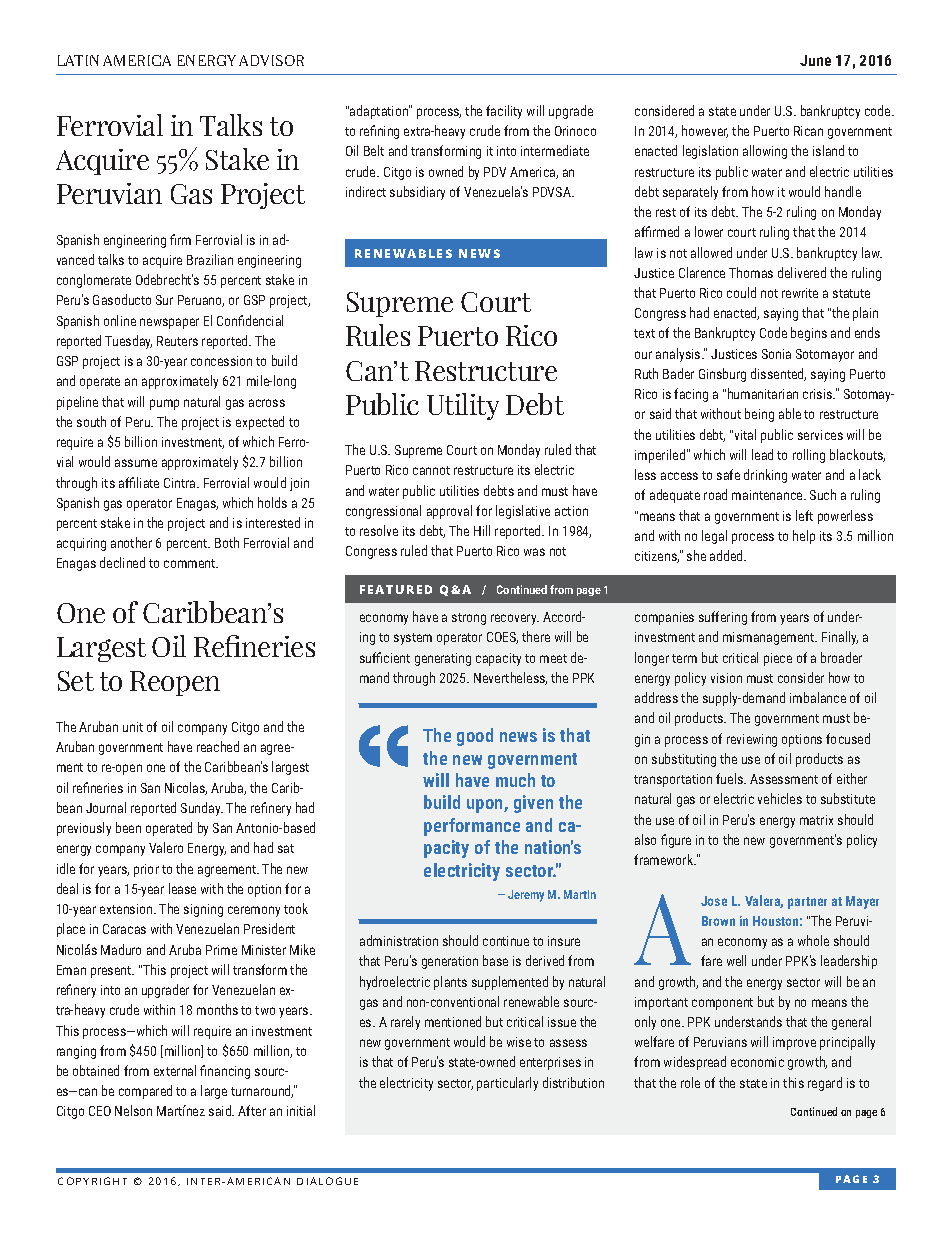  Describe the element at coordinates (78, 60) in the screenshot. I see `LATIN` at that location.
